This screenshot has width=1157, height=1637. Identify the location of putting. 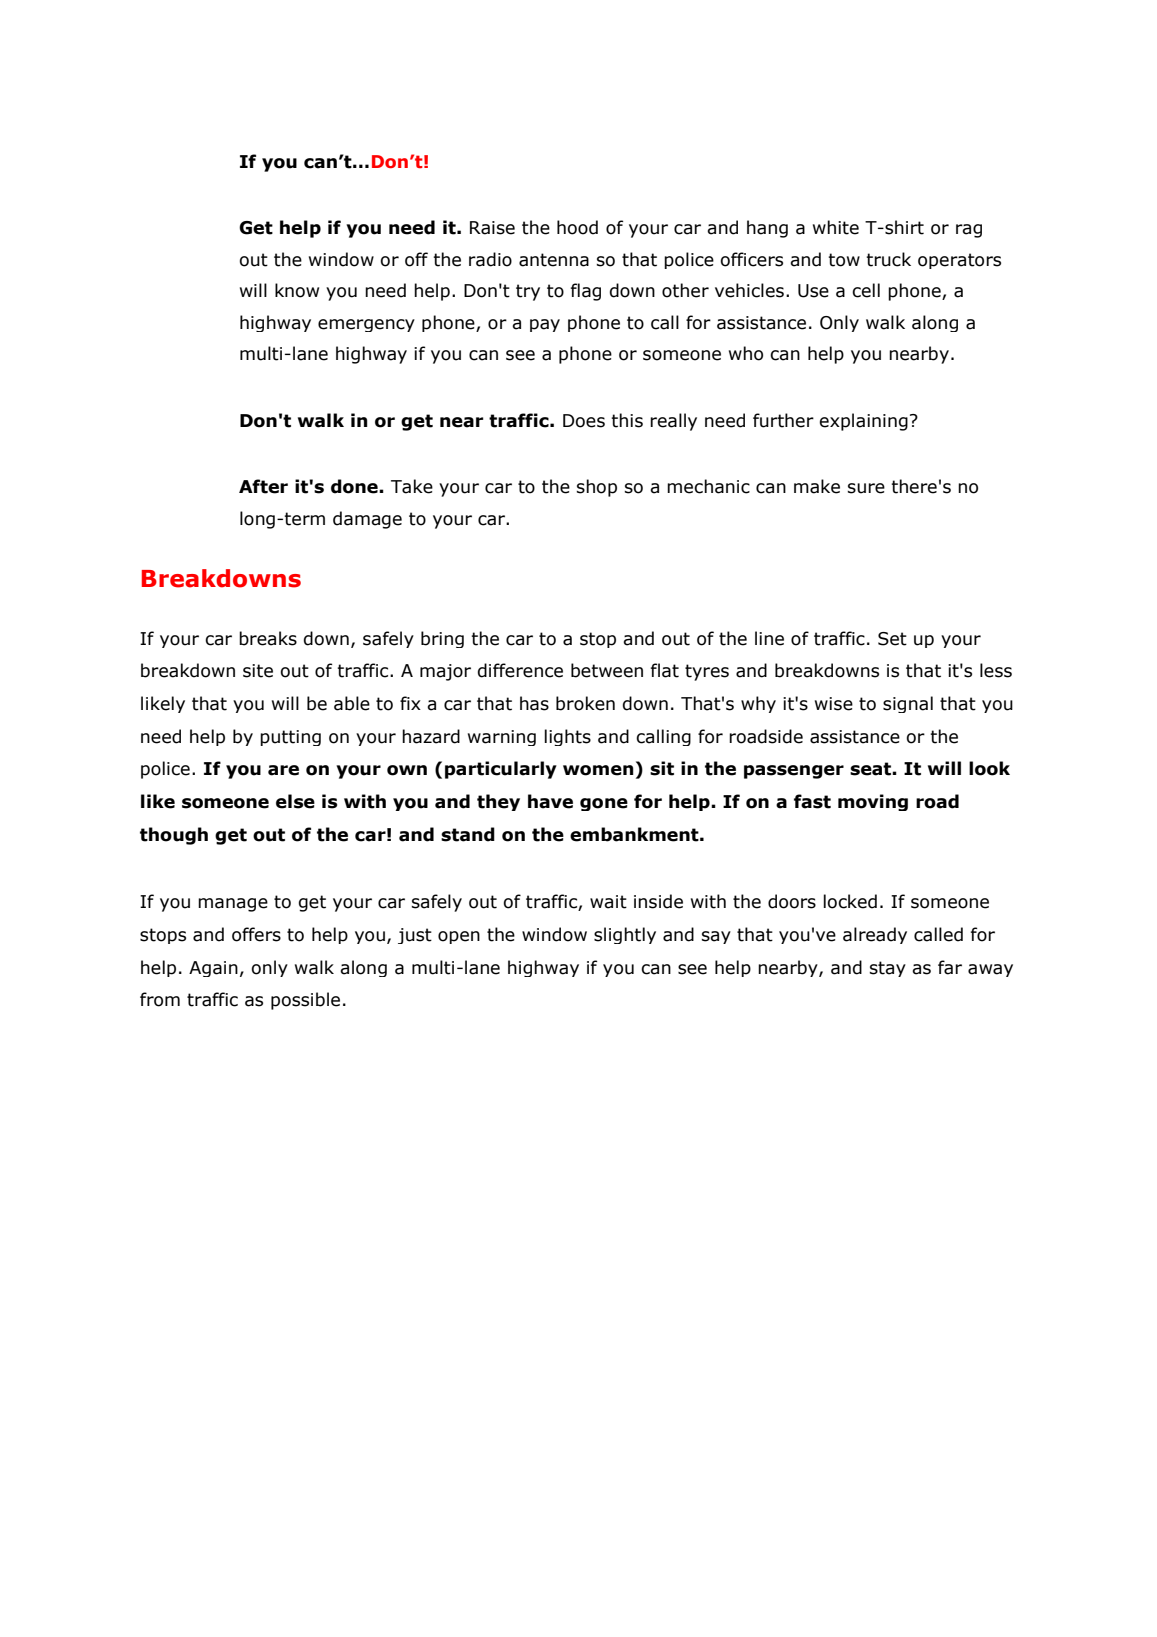
(290, 738).
